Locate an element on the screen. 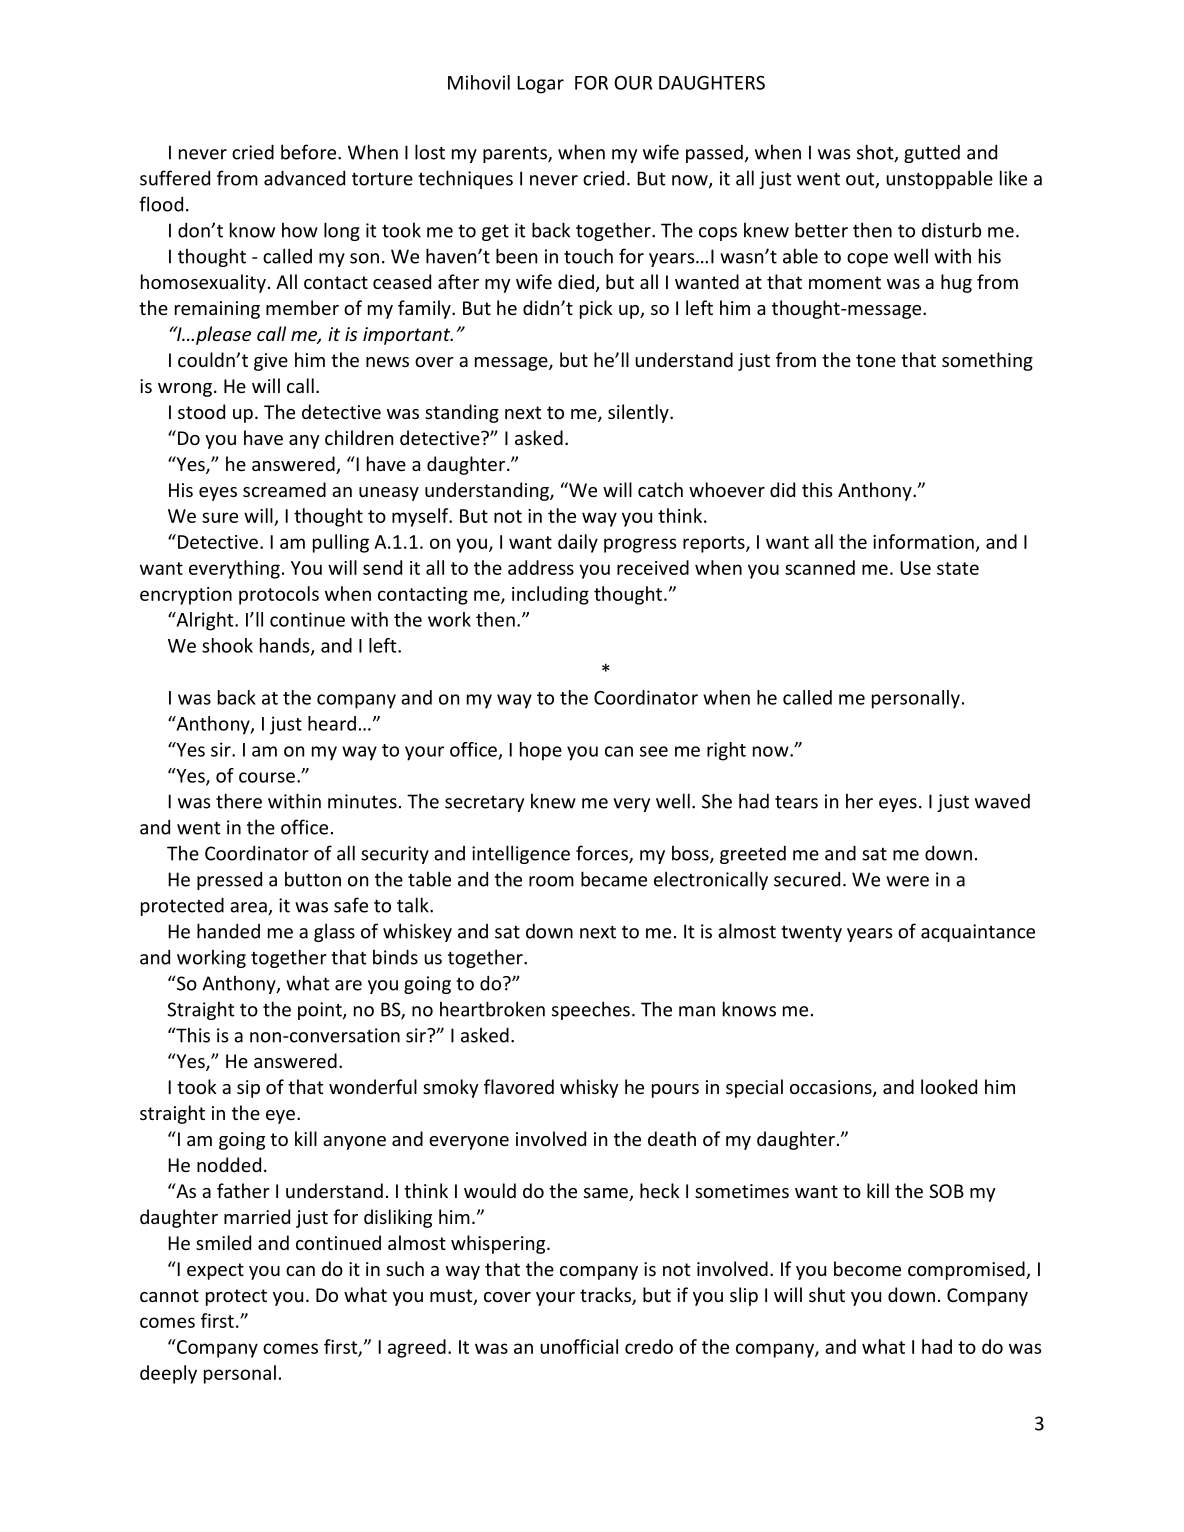  expect is located at coordinates (215, 1271).
